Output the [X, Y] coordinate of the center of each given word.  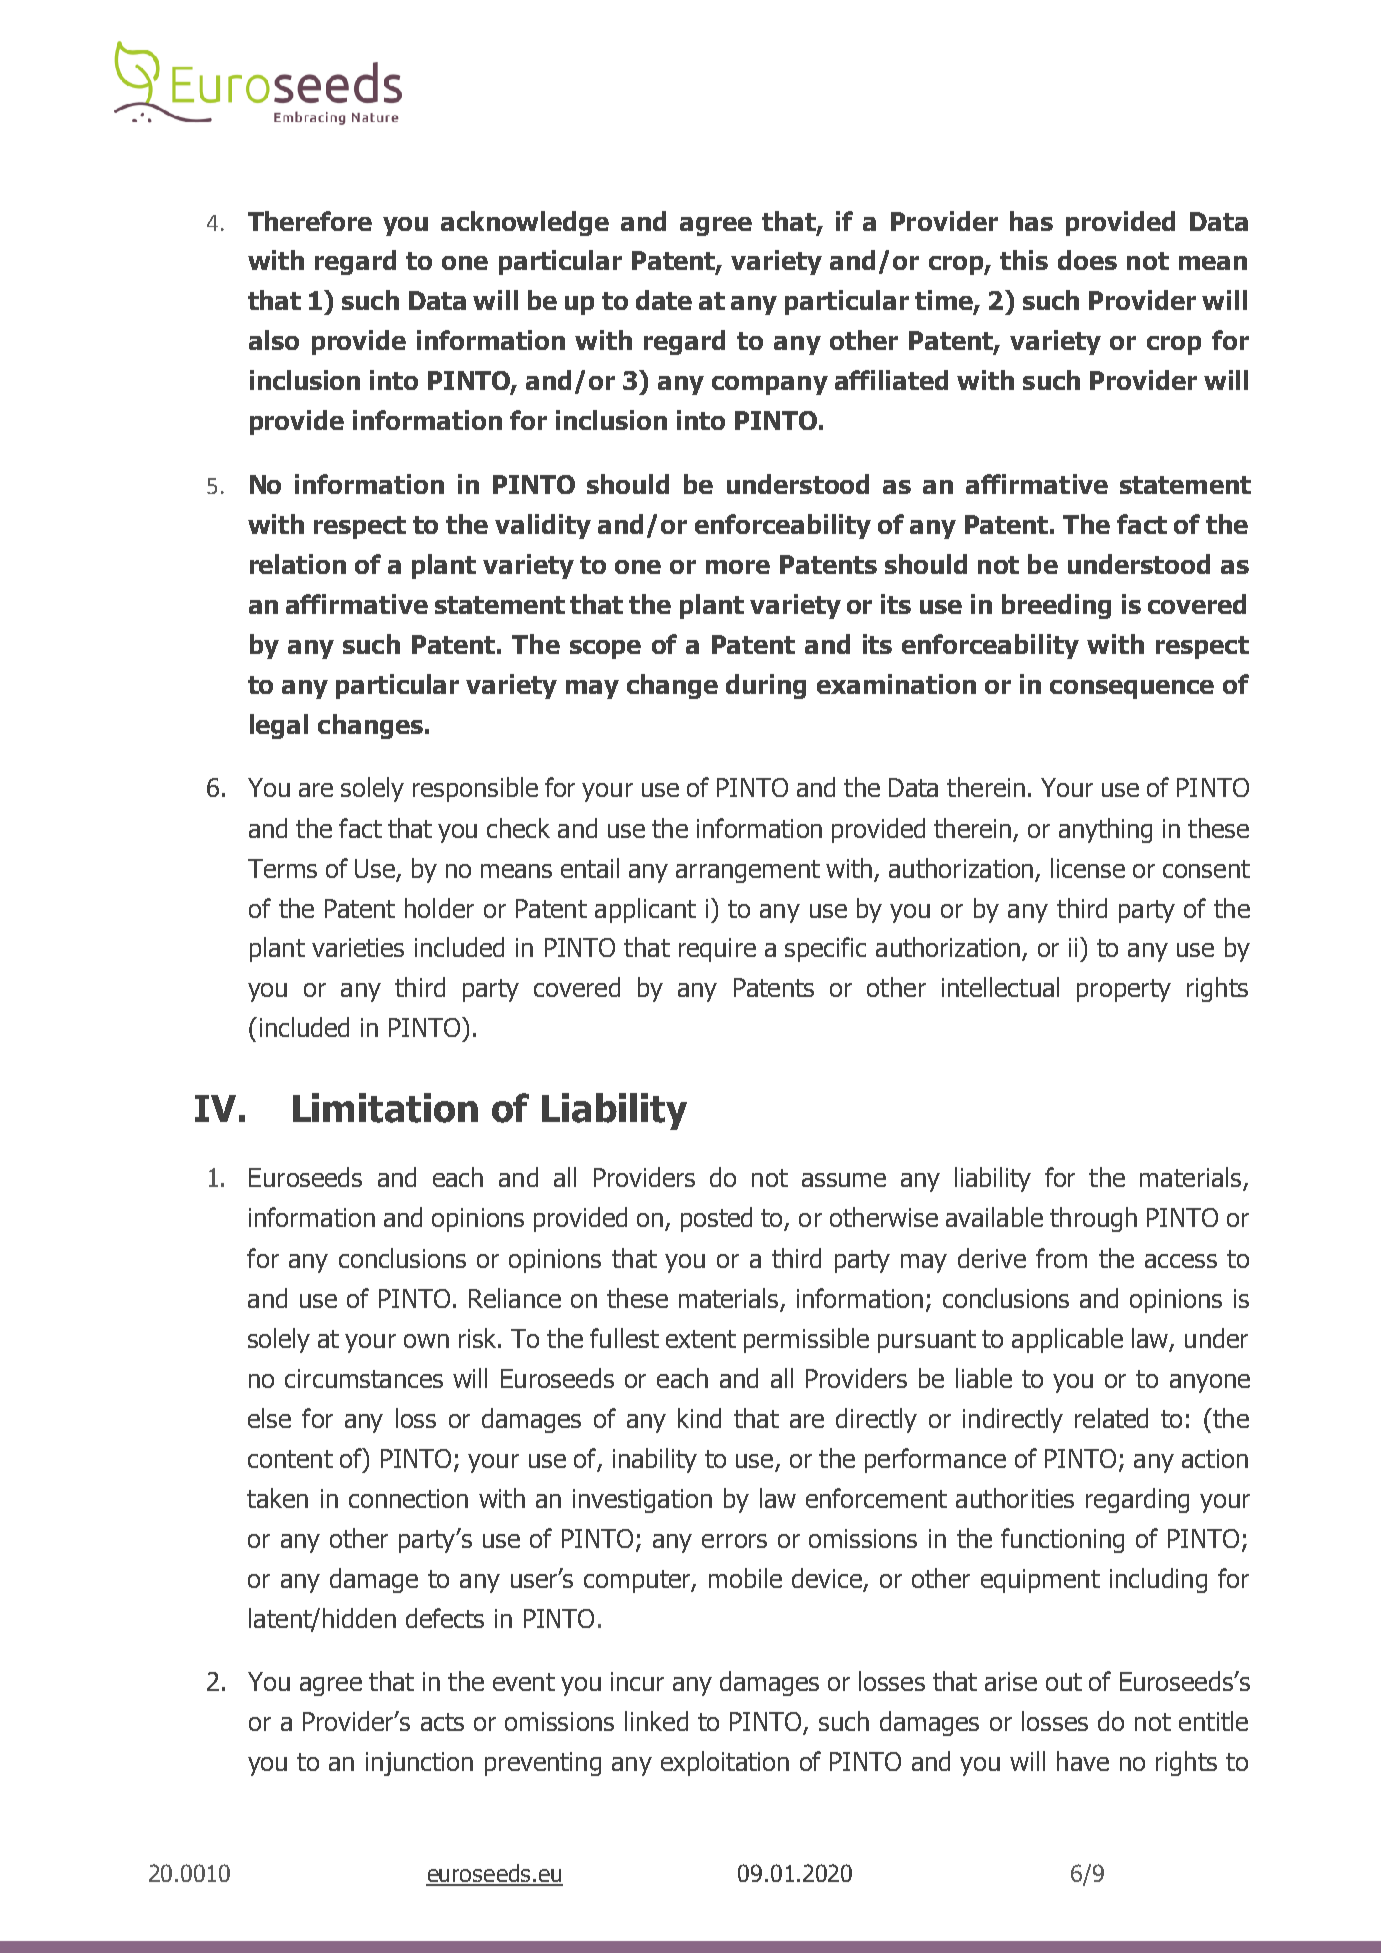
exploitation [725, 1763]
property [1124, 990]
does [1087, 260]
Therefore [310, 221]
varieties [358, 947]
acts [442, 1722]
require [717, 950]
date [664, 300]
